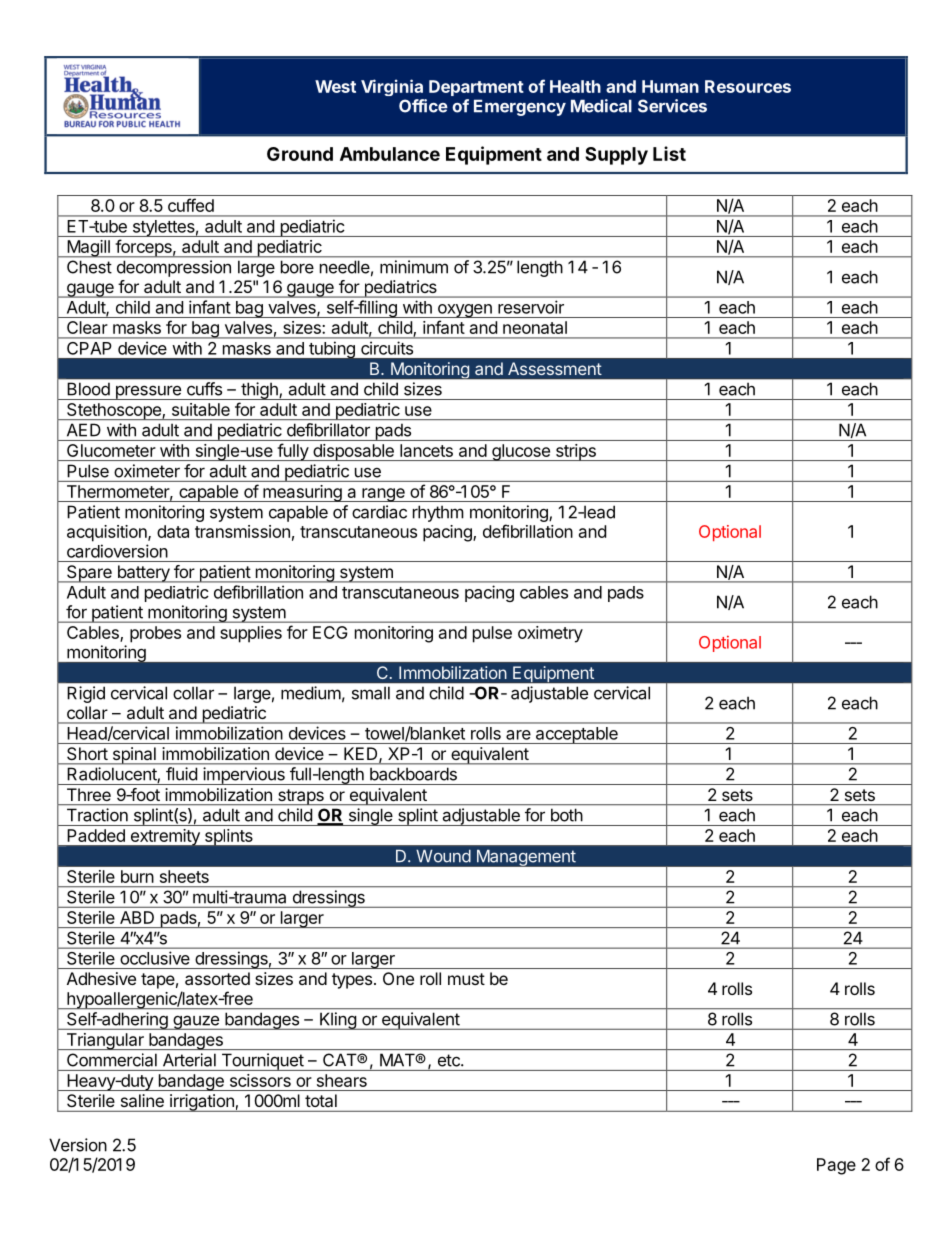  Describe the element at coordinates (748, 86) in the document. I see `Resources` at that location.
